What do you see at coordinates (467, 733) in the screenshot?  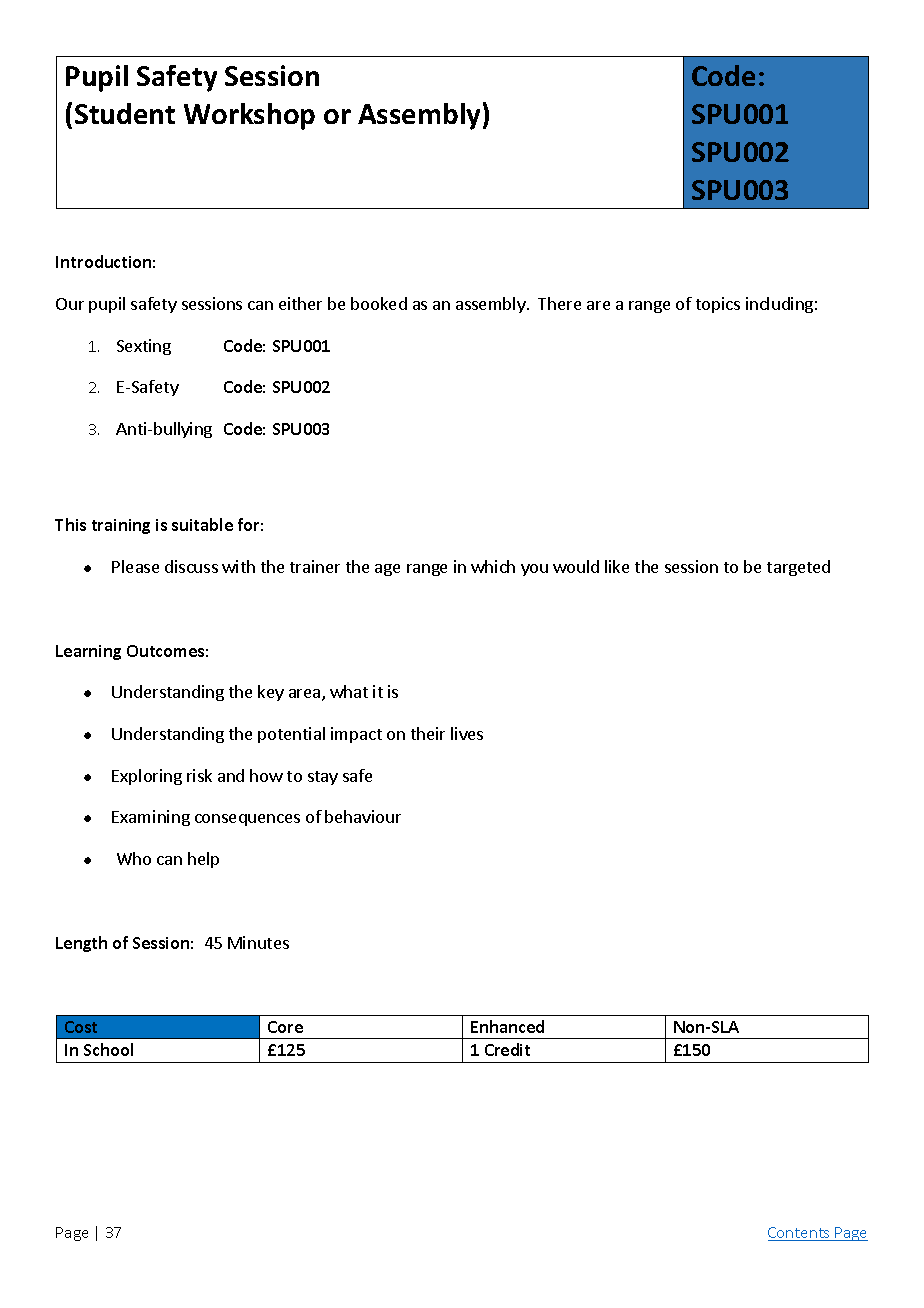 I see `lives` at bounding box center [467, 733].
